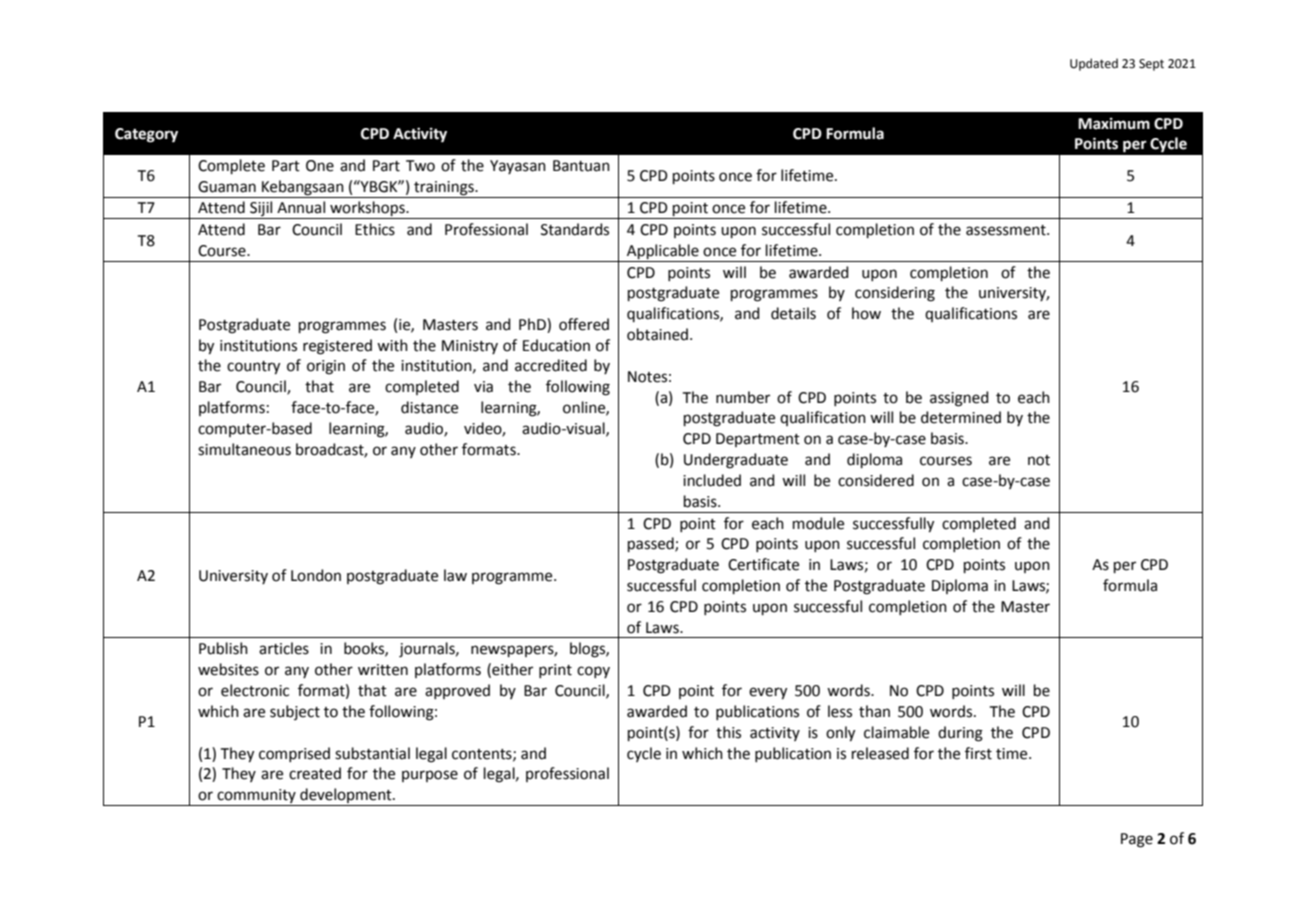 The image size is (1308, 924). Describe the element at coordinates (818, 523) in the screenshot. I see `module` at that location.
